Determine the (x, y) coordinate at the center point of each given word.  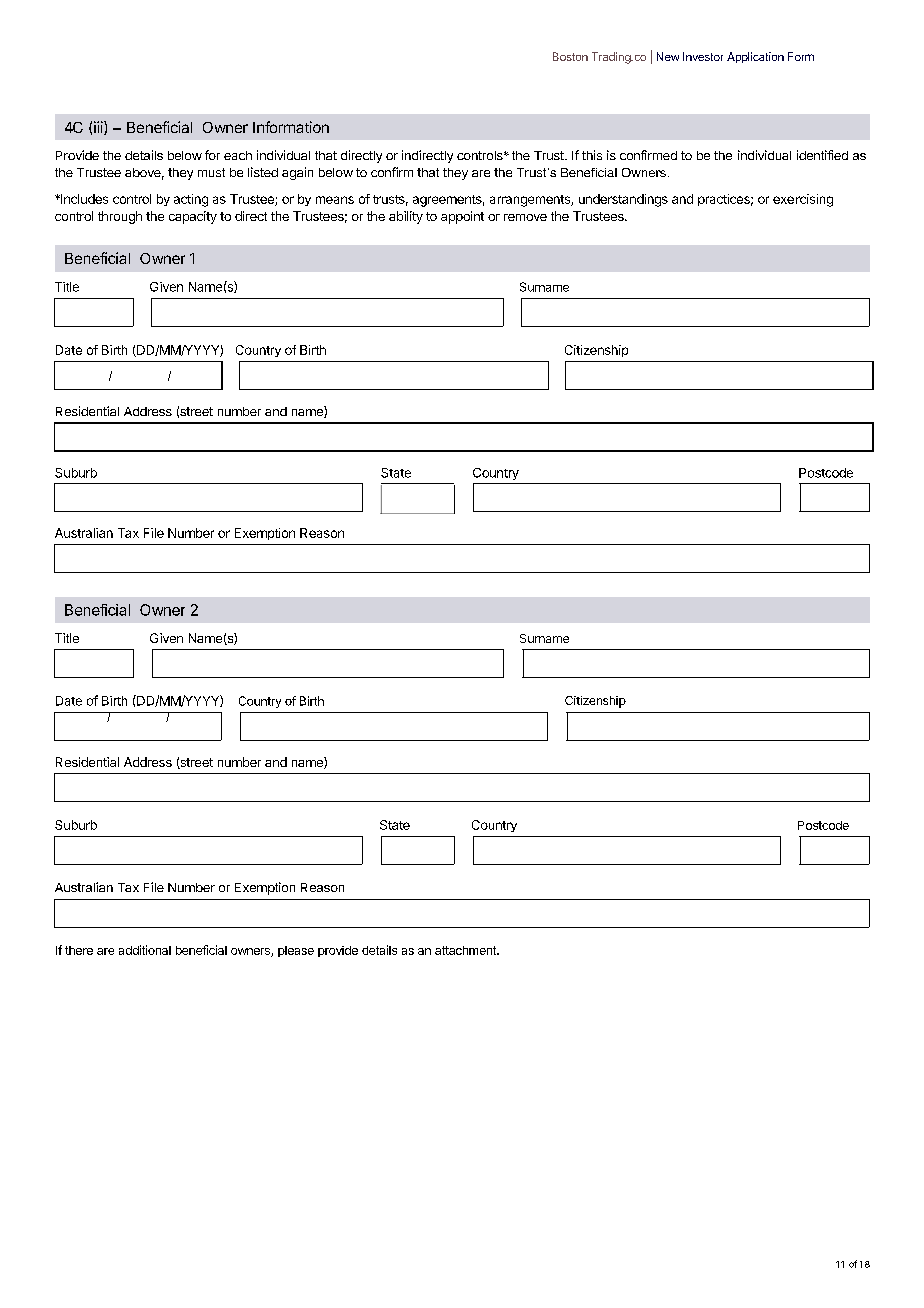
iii (99, 128)
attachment (466, 950)
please (296, 951)
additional (145, 950)
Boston (570, 56)
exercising (803, 200)
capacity (193, 217)
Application (755, 57)
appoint (462, 217)
